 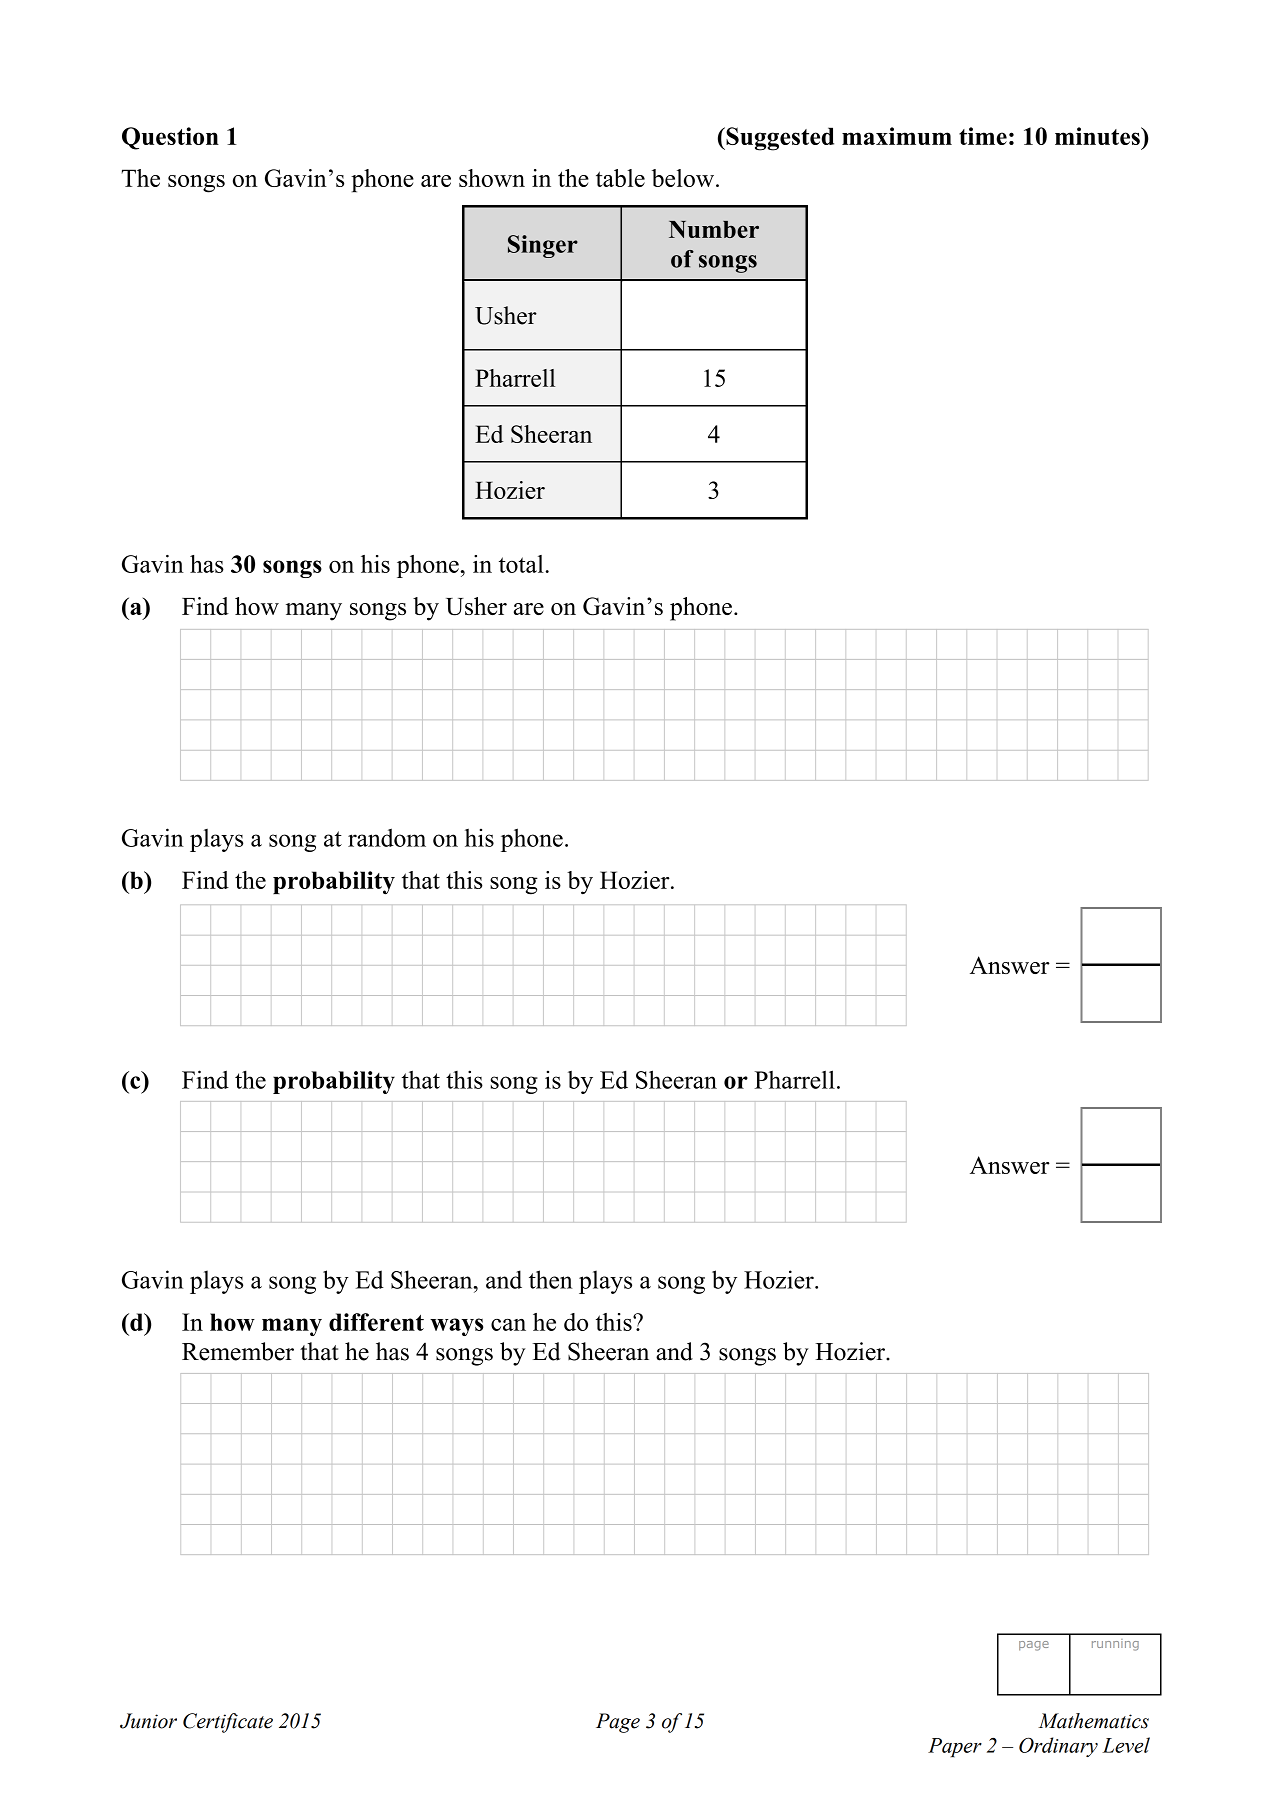 What do you see at coordinates (714, 229) in the document?
I see `Number` at bounding box center [714, 229].
